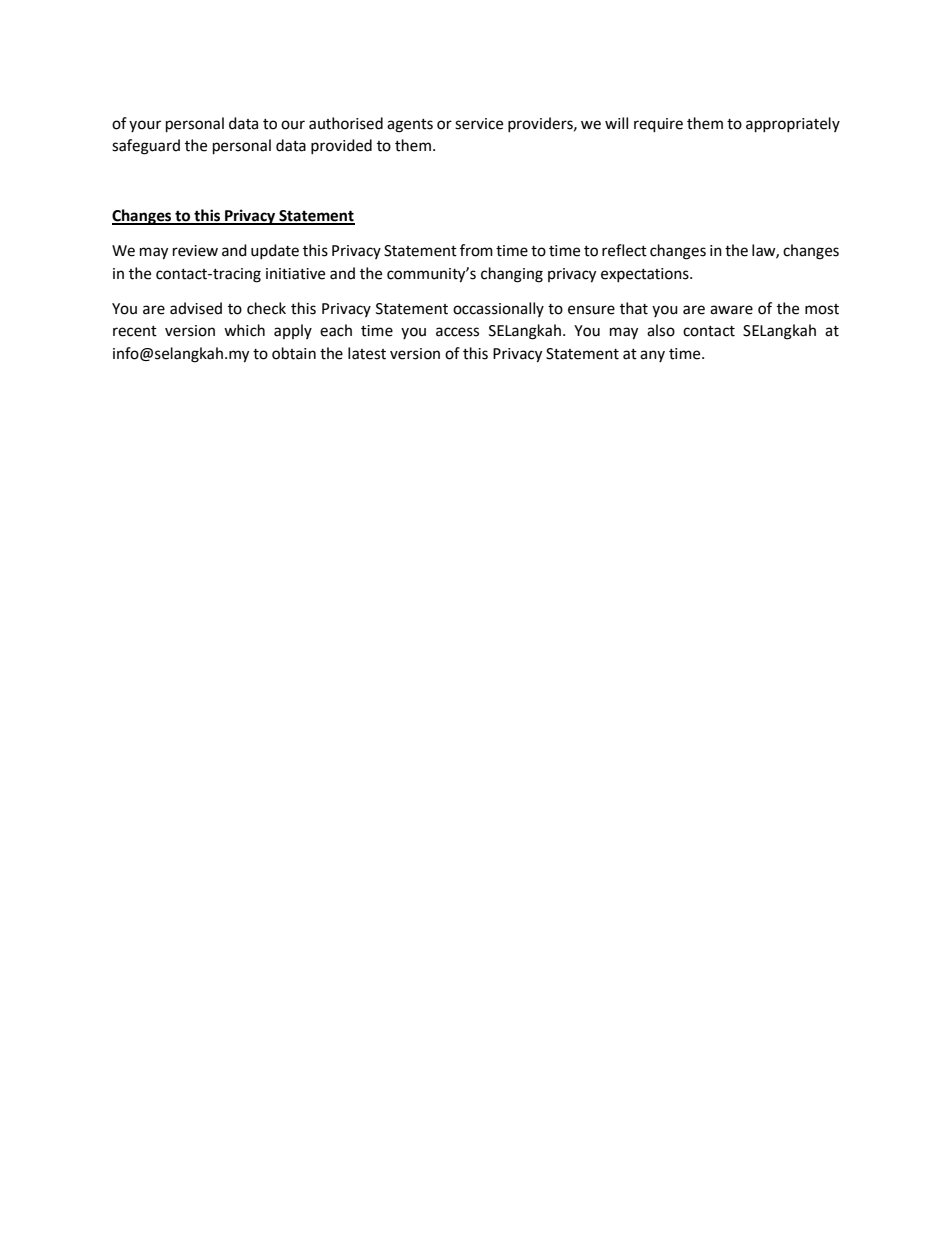  I want to click on aware, so click(731, 310).
